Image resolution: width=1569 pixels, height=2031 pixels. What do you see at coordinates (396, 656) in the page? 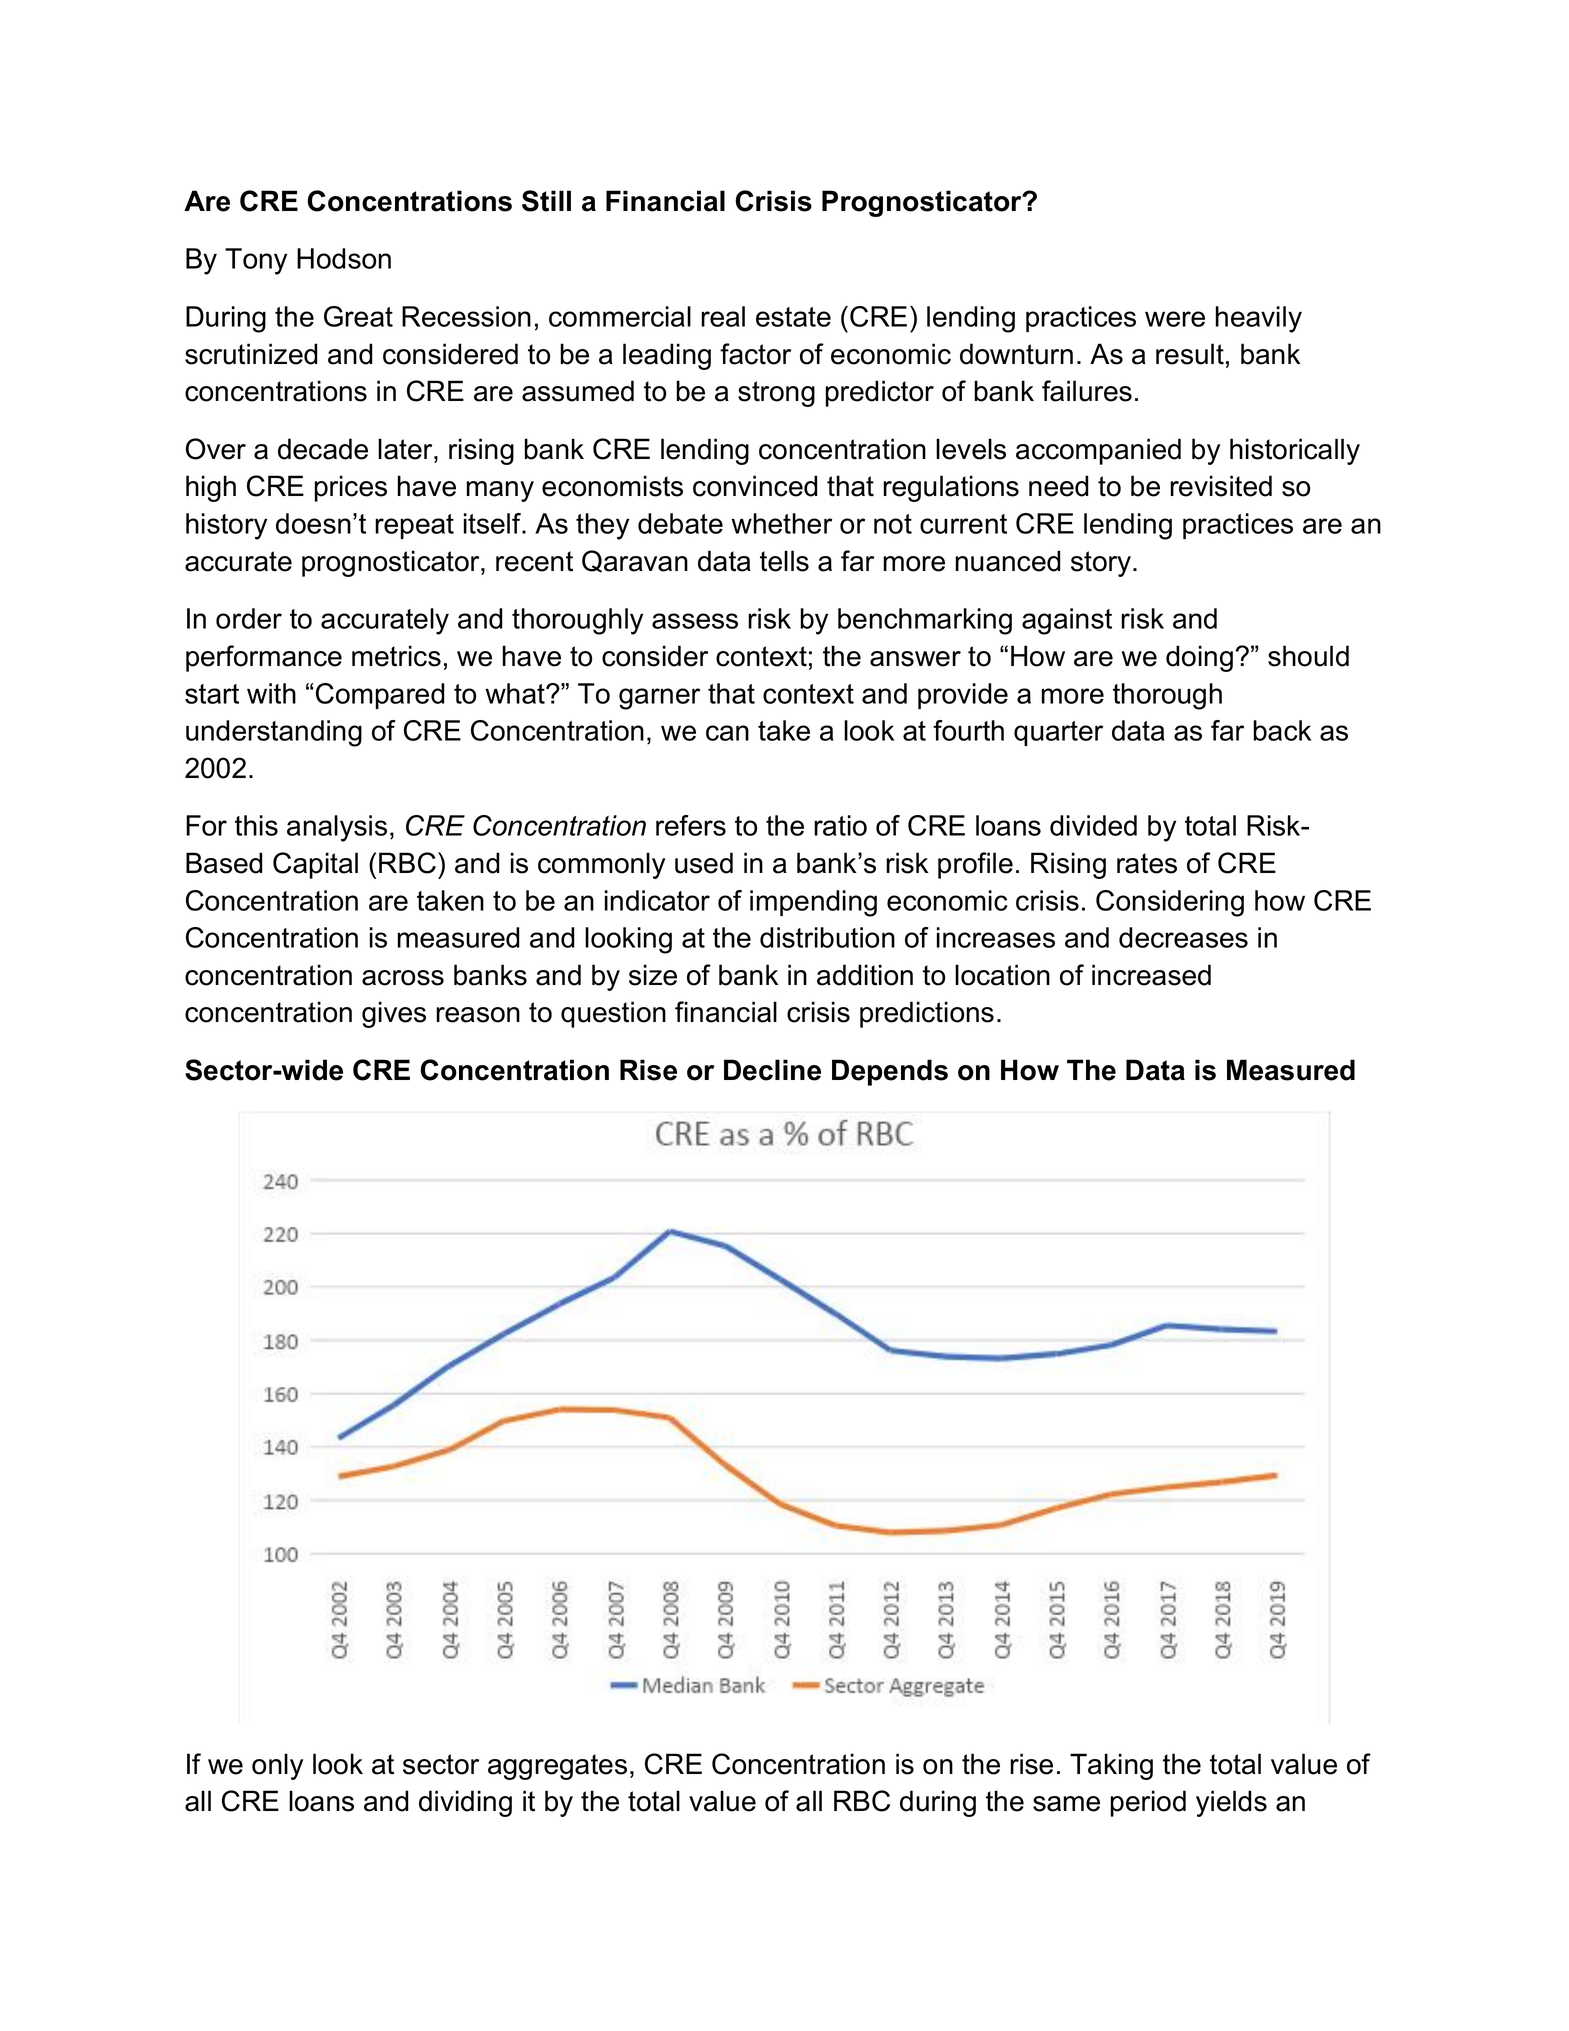
I see `metrics` at bounding box center [396, 656].
